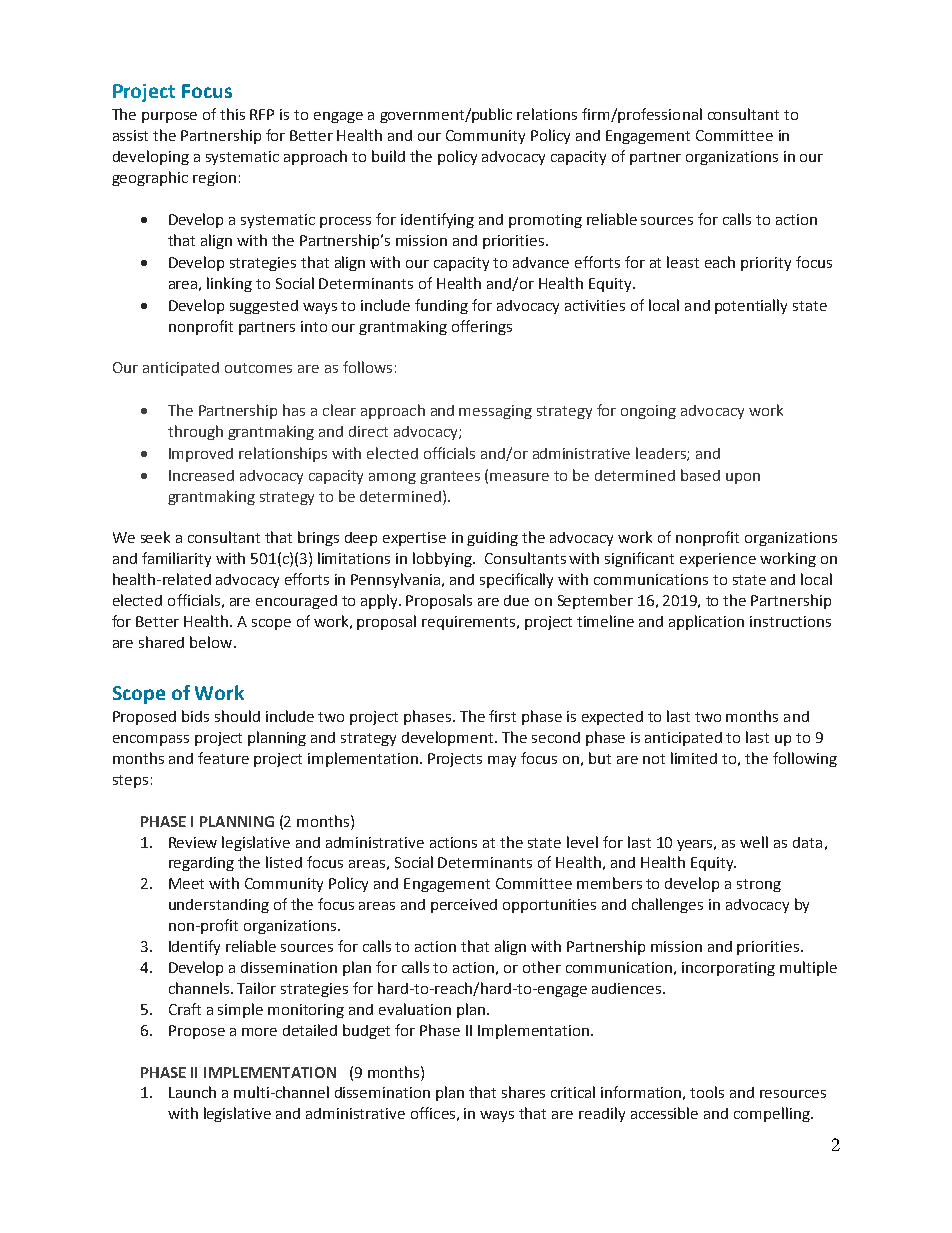 The width and height of the document is (952, 1233). I want to click on least, so click(683, 262).
